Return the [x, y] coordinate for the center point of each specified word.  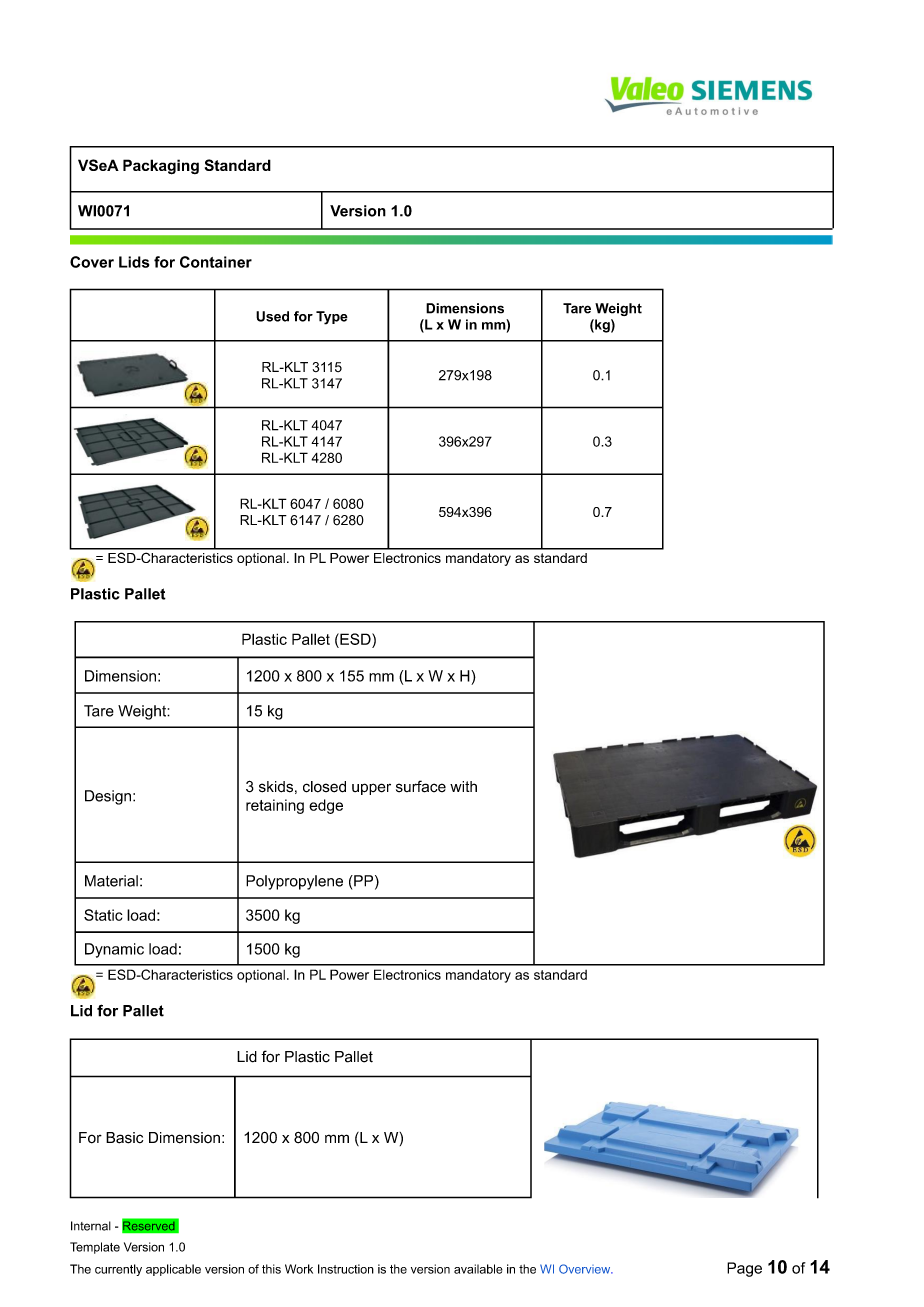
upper [371, 789]
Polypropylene [294, 882]
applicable [173, 1270]
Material [111, 881]
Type [332, 318]
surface [421, 786]
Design [108, 797]
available [478, 1269]
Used [272, 316]
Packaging [161, 167]
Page [744, 1269]
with [463, 786]
